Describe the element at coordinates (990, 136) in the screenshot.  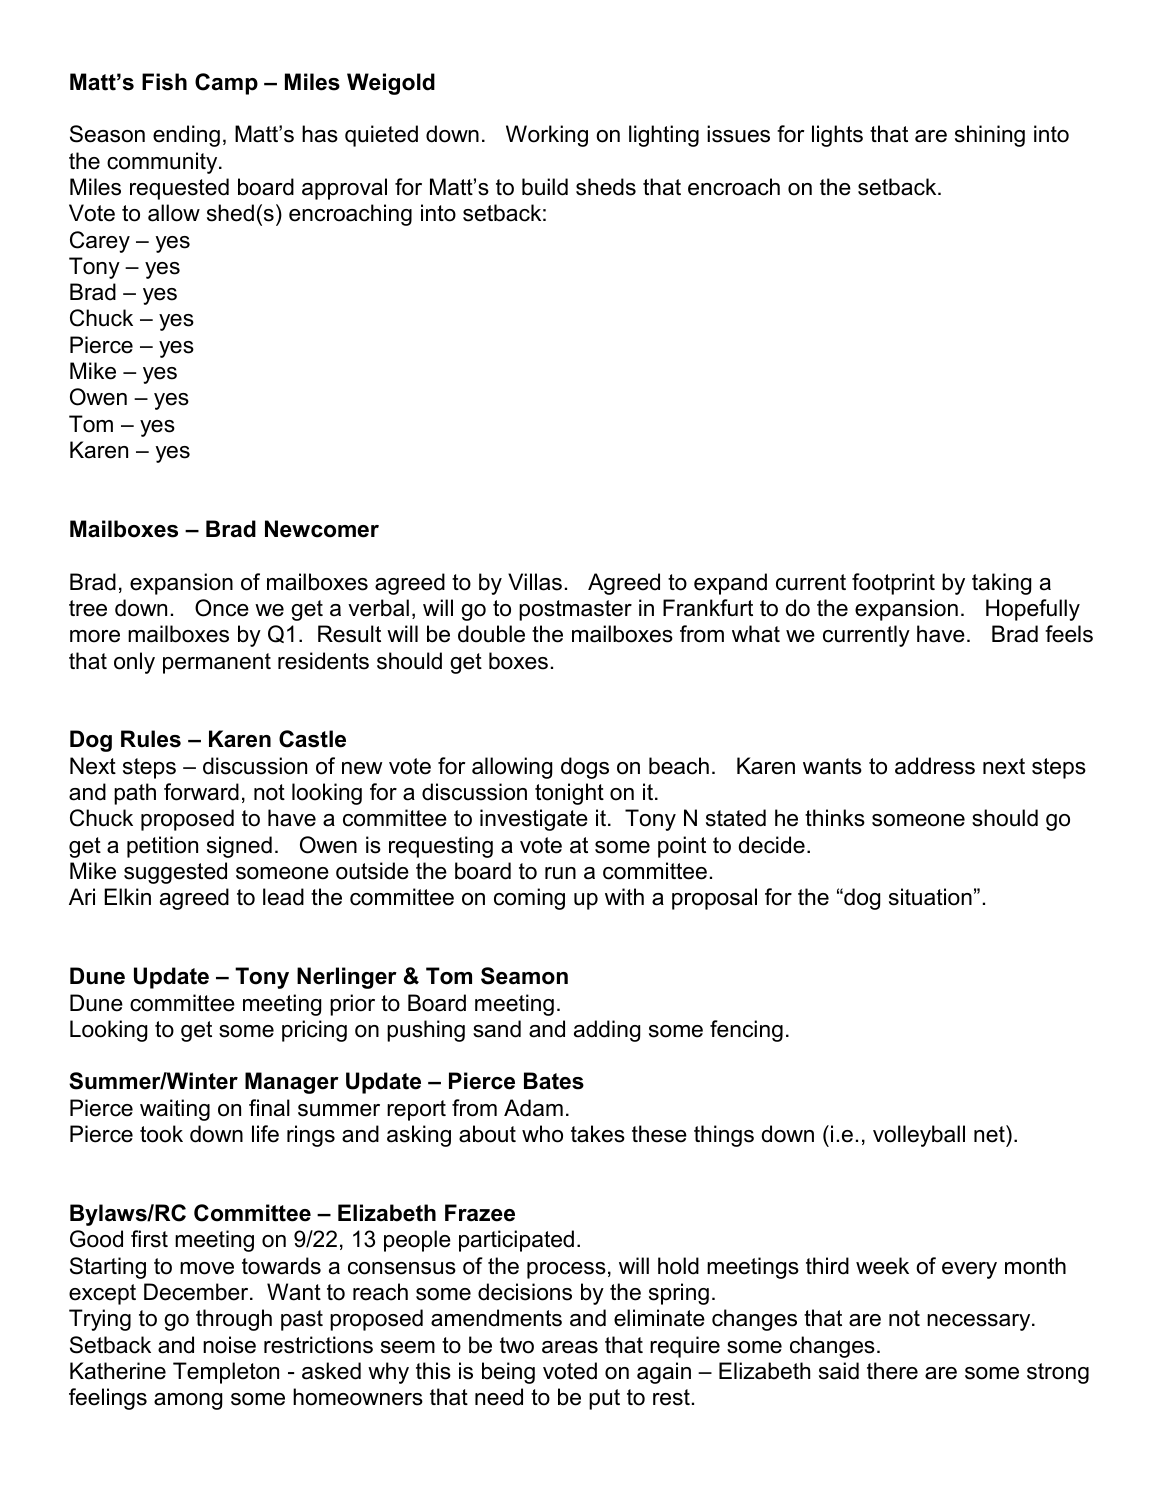
I see `shining` at that location.
